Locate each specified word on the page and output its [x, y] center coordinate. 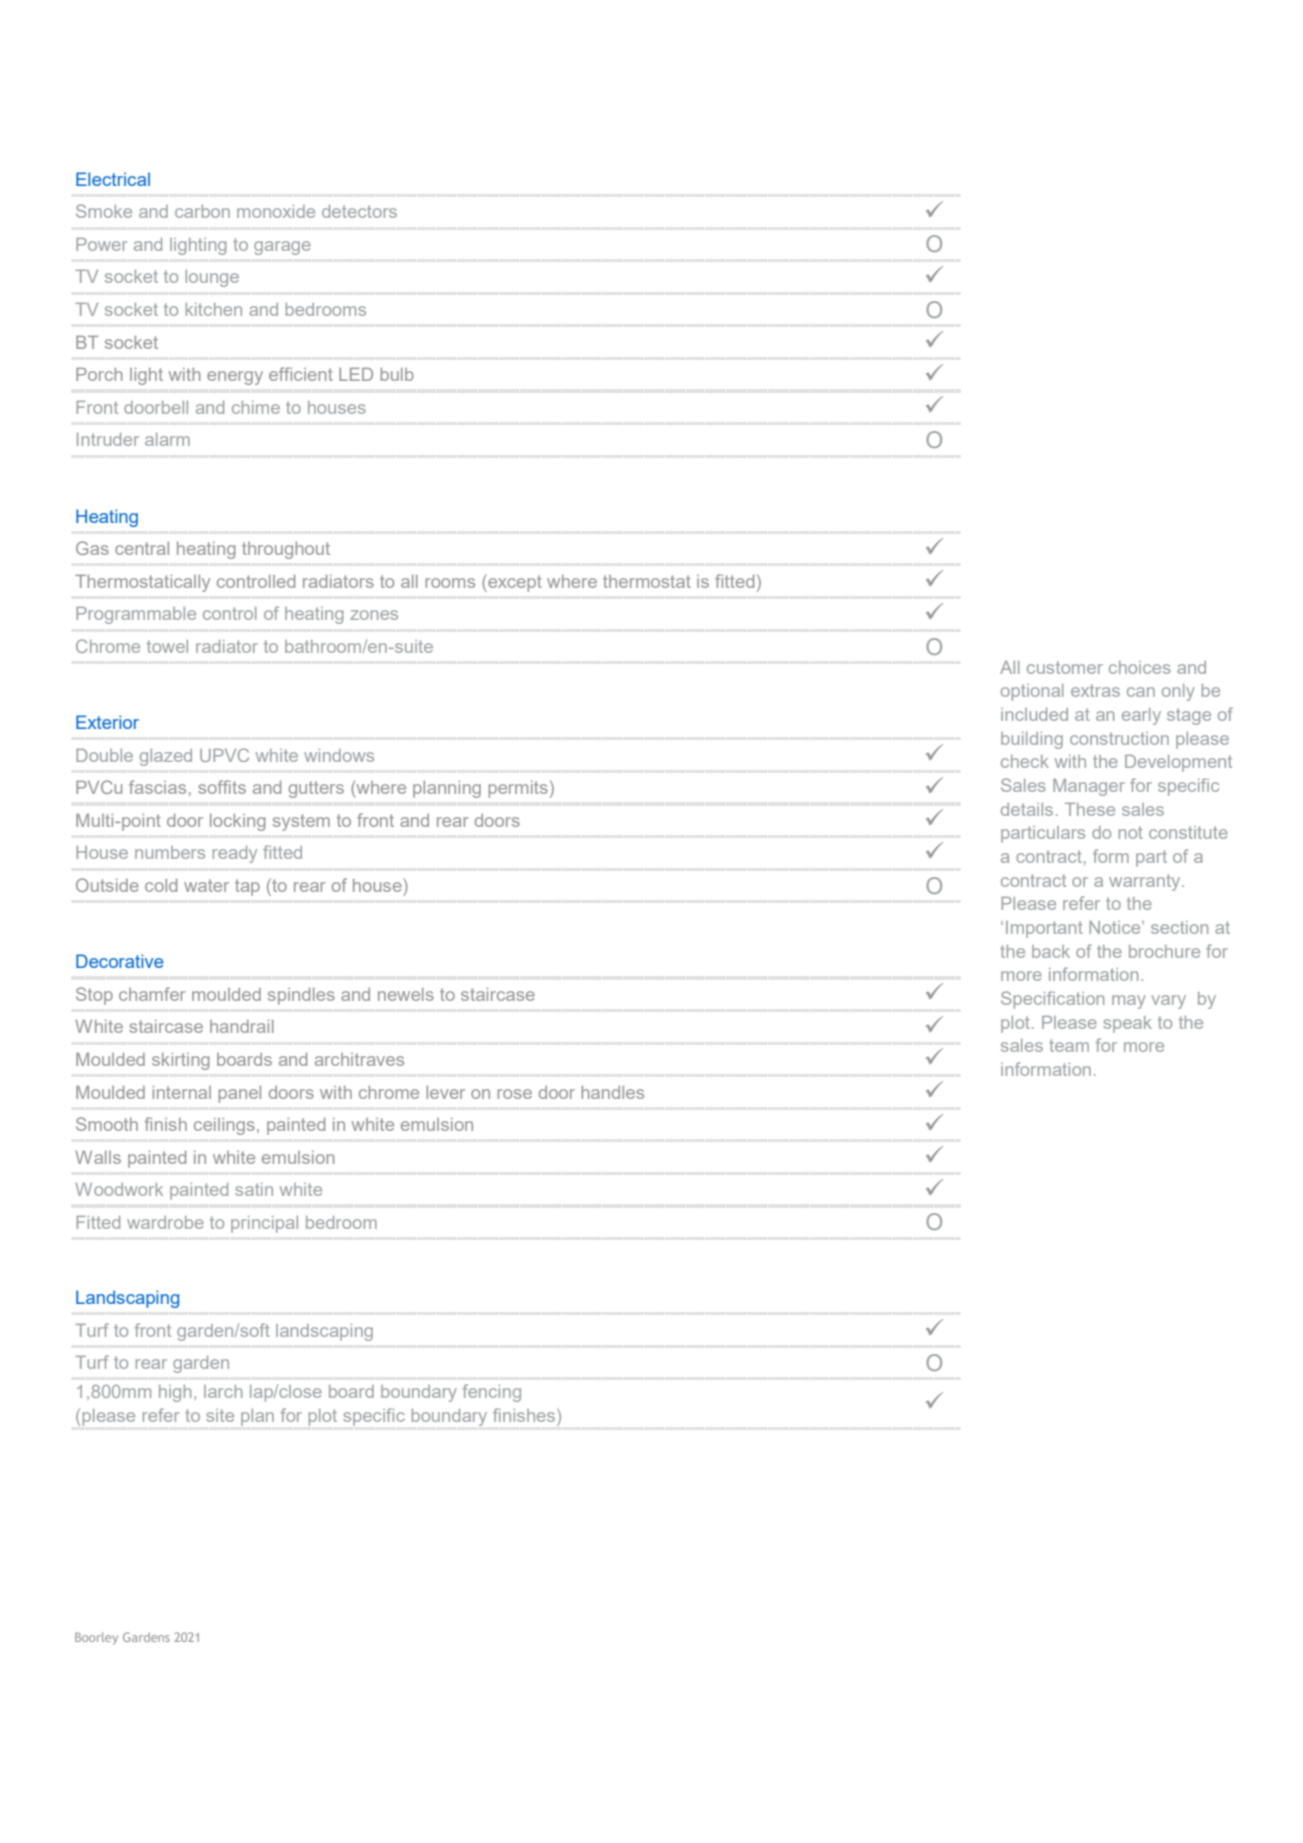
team [1069, 1045]
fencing [492, 1393]
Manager [1089, 787]
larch [223, 1391]
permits [518, 789]
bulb [397, 374]
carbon [202, 211]
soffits [222, 787]
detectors [359, 211]
